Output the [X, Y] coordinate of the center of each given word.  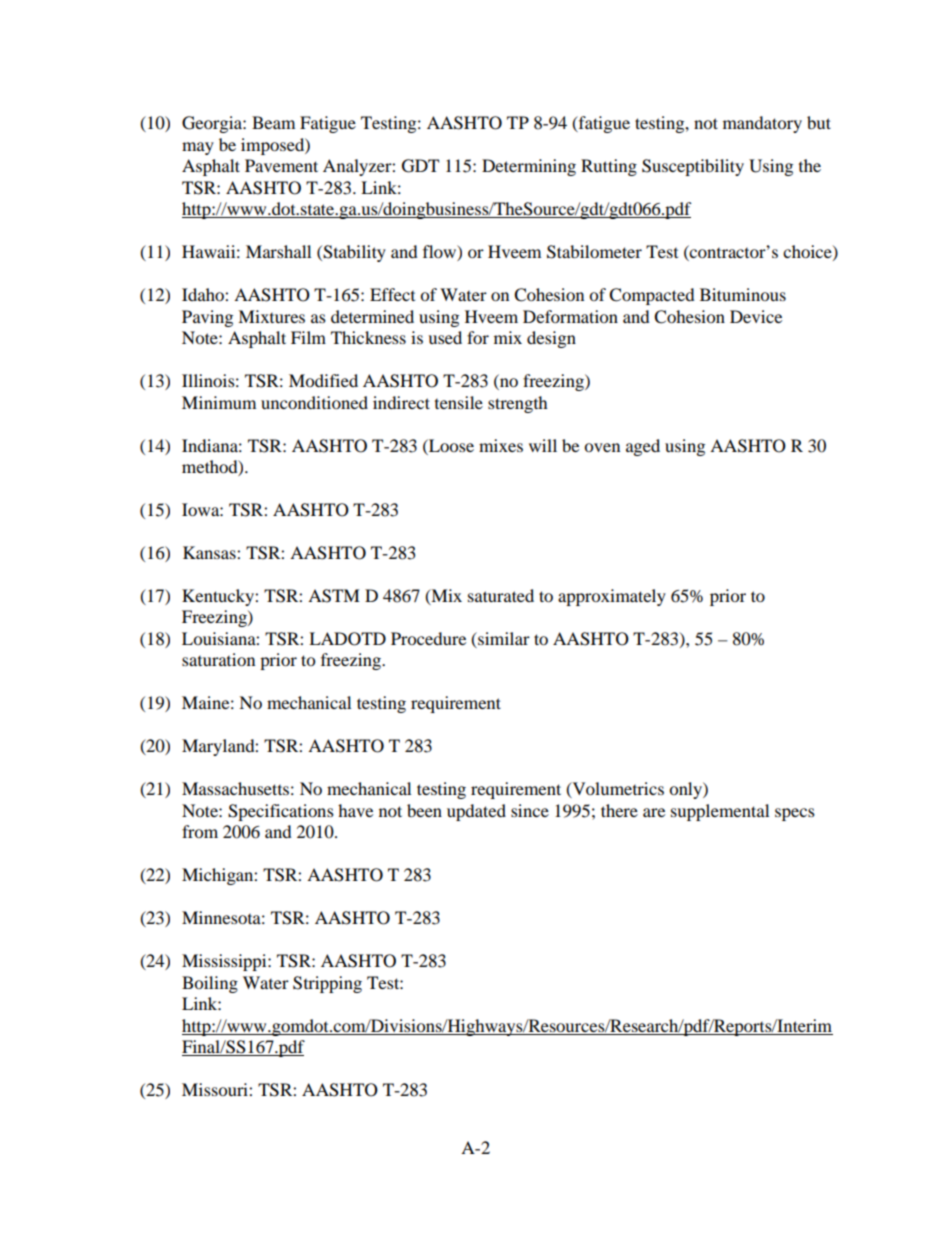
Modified [323, 380]
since [530, 810]
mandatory [762, 124]
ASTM [334, 596]
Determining [529, 167]
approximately [612, 597]
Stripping [327, 984]
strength [518, 404]
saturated [501, 595]
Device [756, 316]
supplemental [720, 812]
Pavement [281, 165]
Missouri [216, 1089]
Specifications [281, 812]
